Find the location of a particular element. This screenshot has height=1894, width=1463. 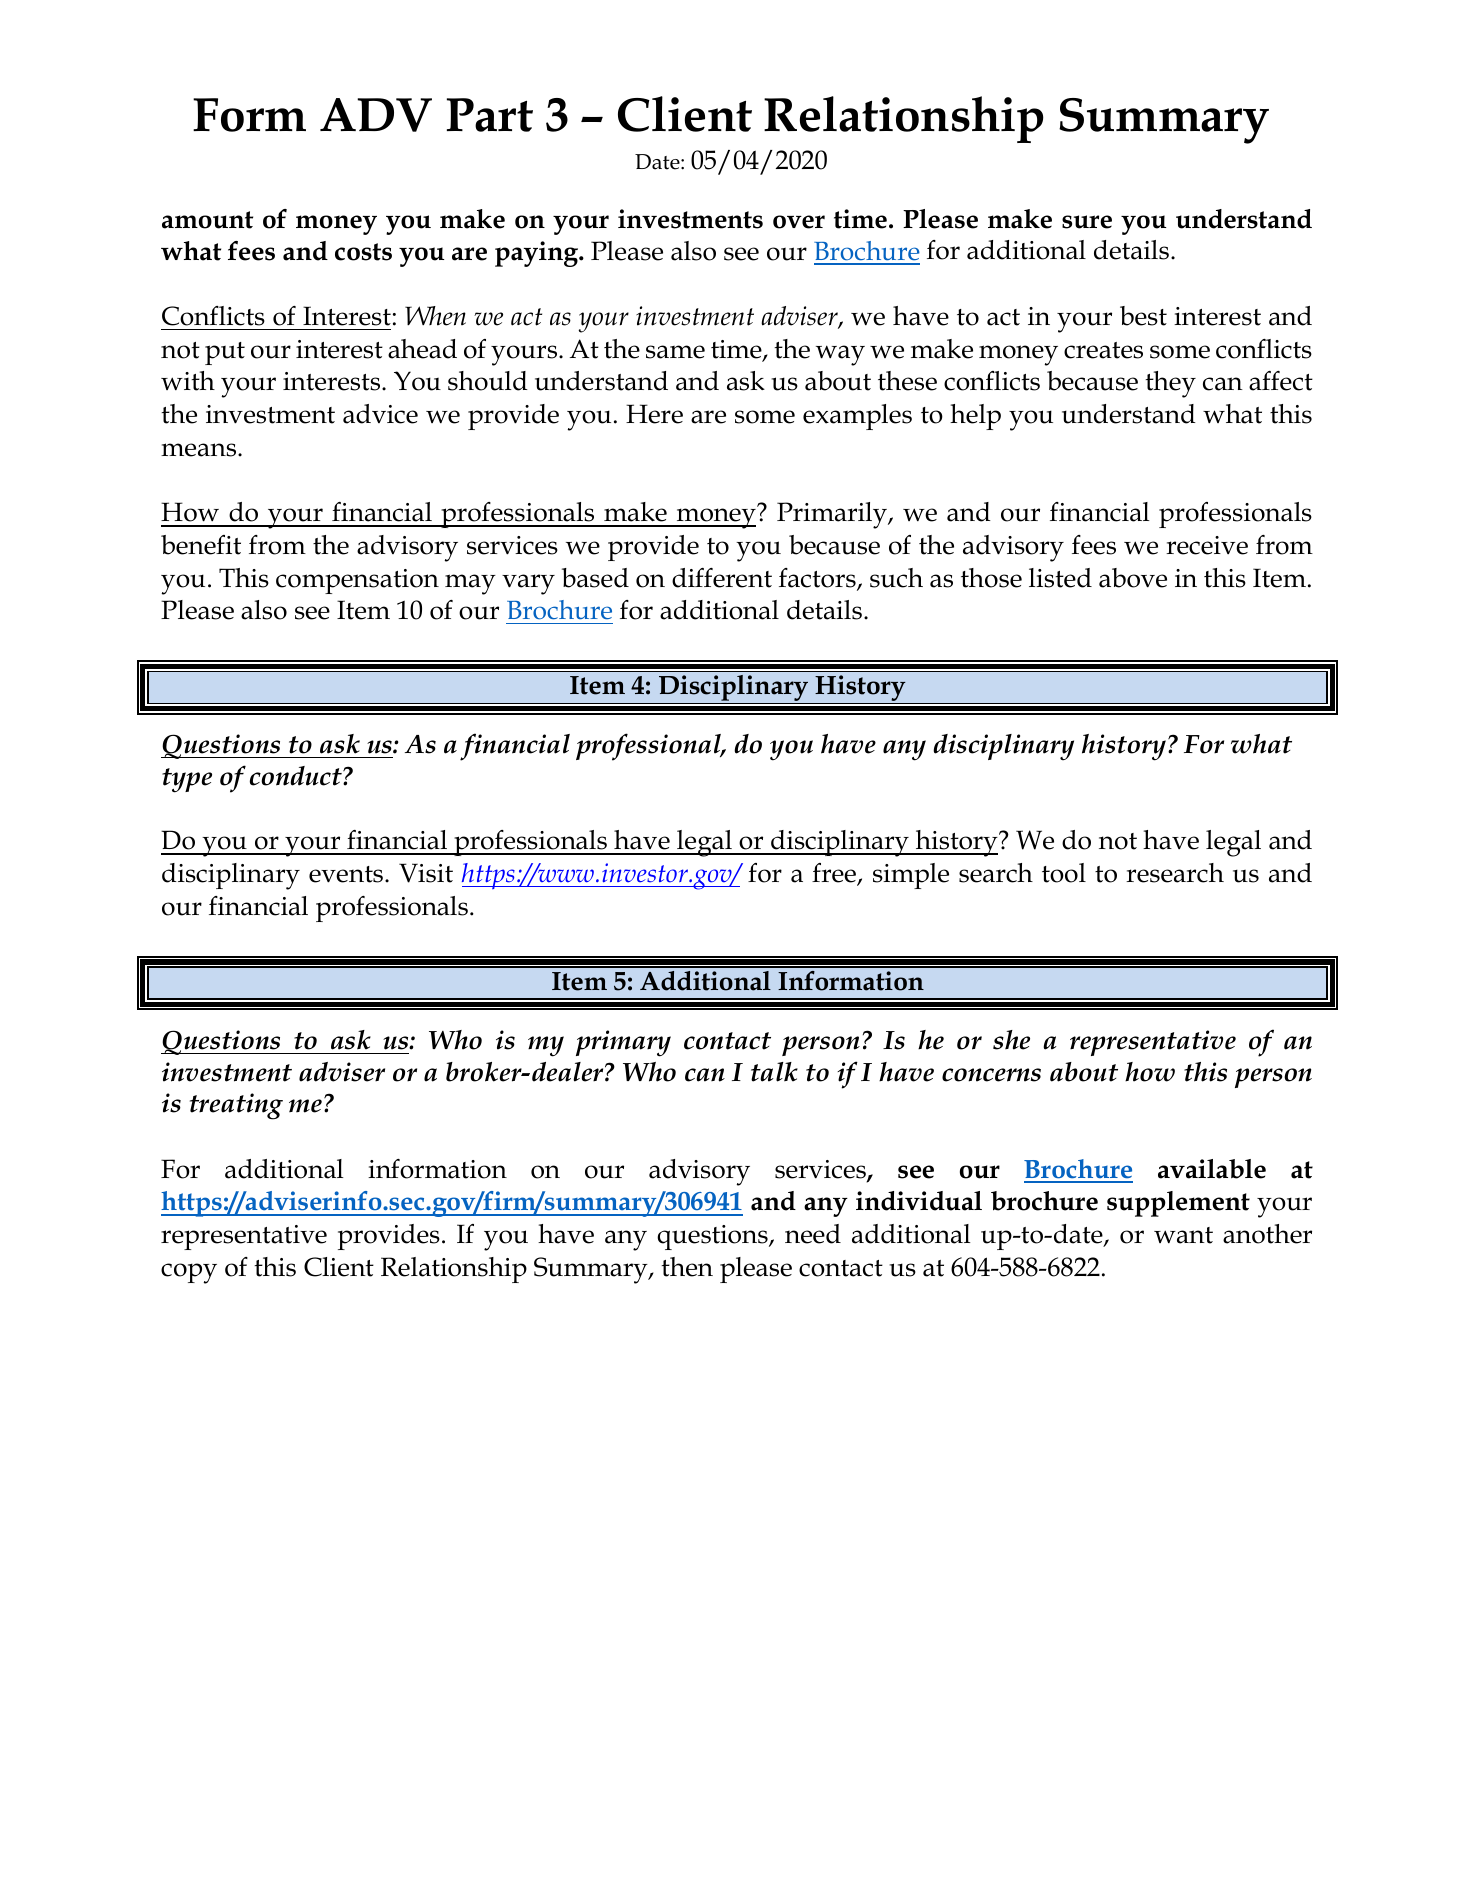

above is located at coordinates (1133, 578).
